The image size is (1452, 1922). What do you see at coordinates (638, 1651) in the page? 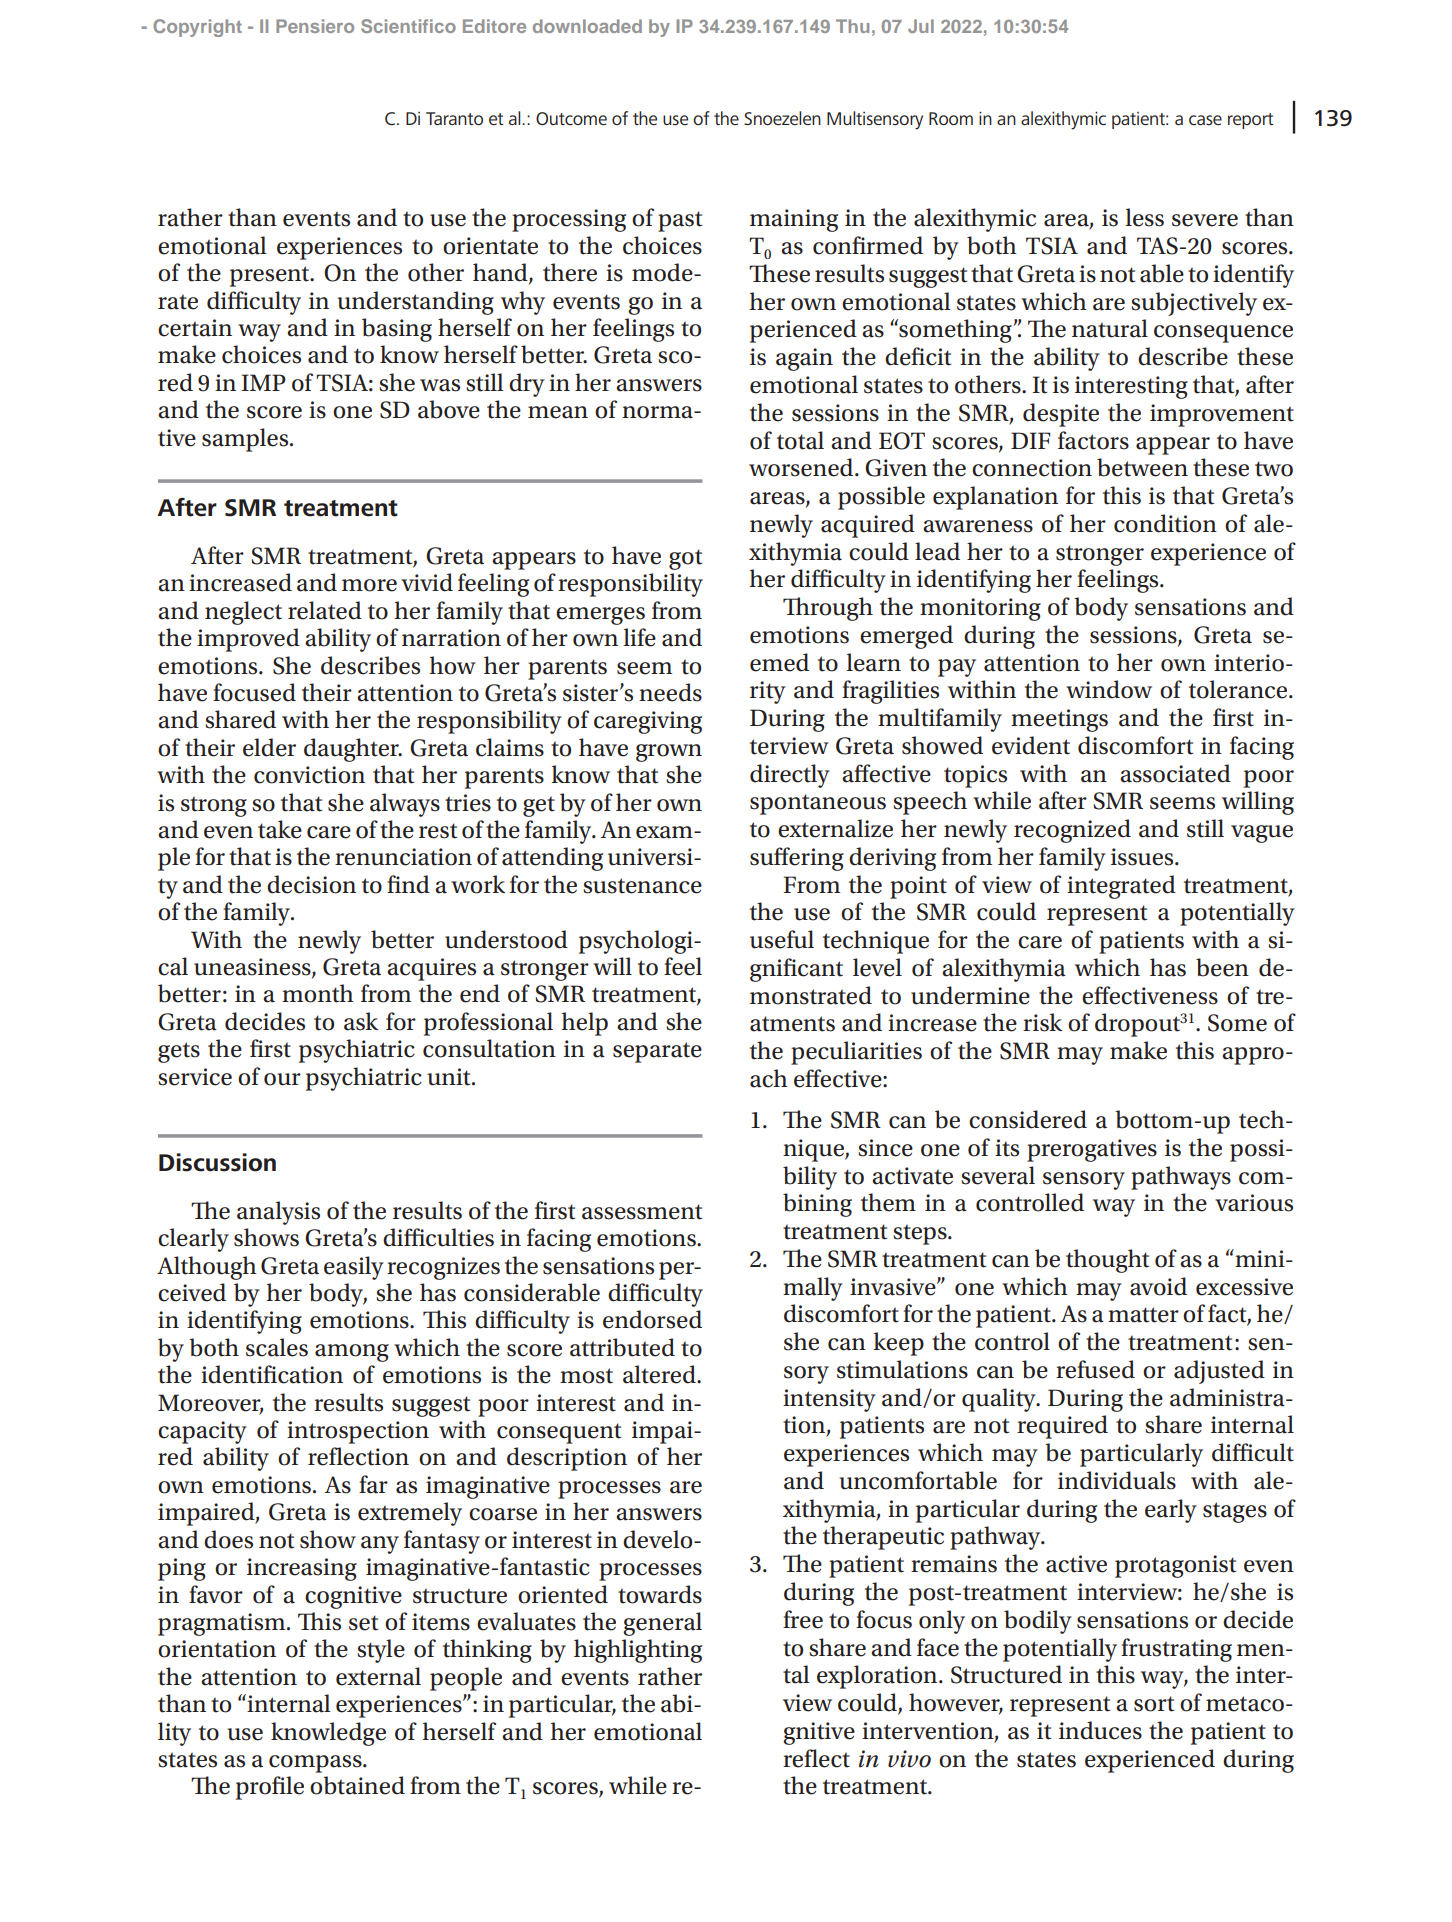
I see `highlighting` at bounding box center [638, 1651].
